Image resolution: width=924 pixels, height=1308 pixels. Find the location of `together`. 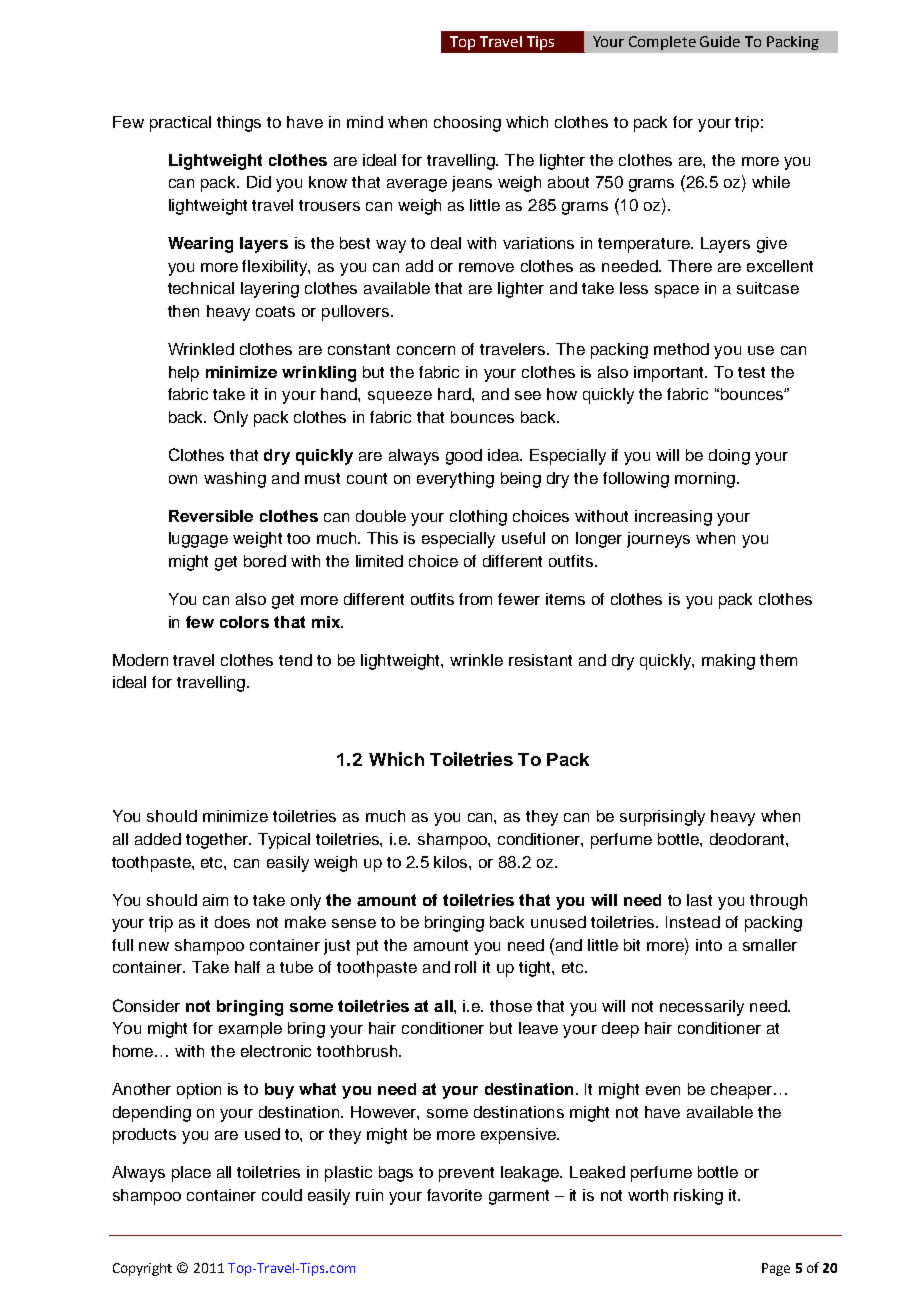

together is located at coordinates (218, 841).
